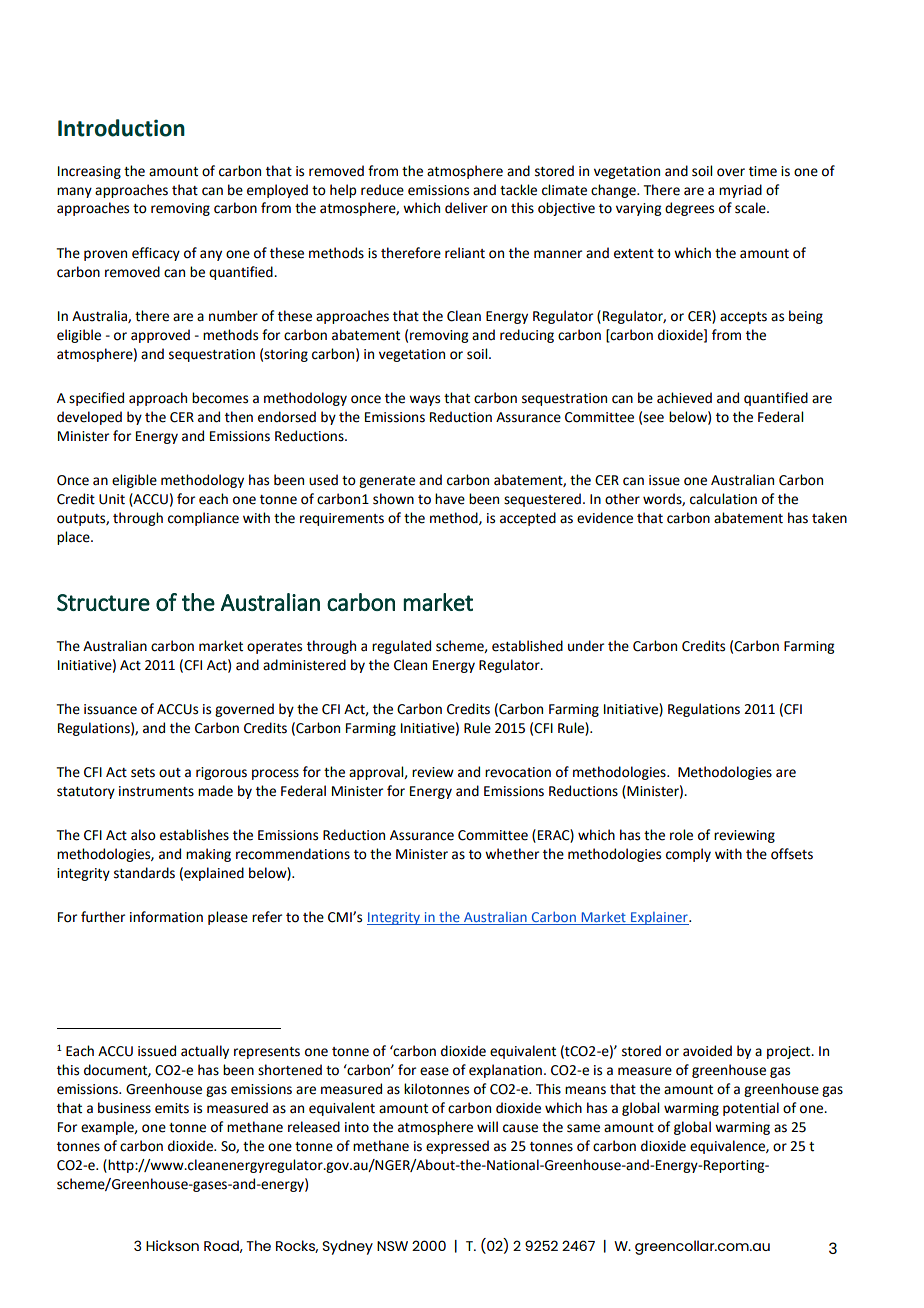 This image has height=1308, width=924. What do you see at coordinates (121, 128) in the image?
I see `Introduction` at bounding box center [121, 128].
